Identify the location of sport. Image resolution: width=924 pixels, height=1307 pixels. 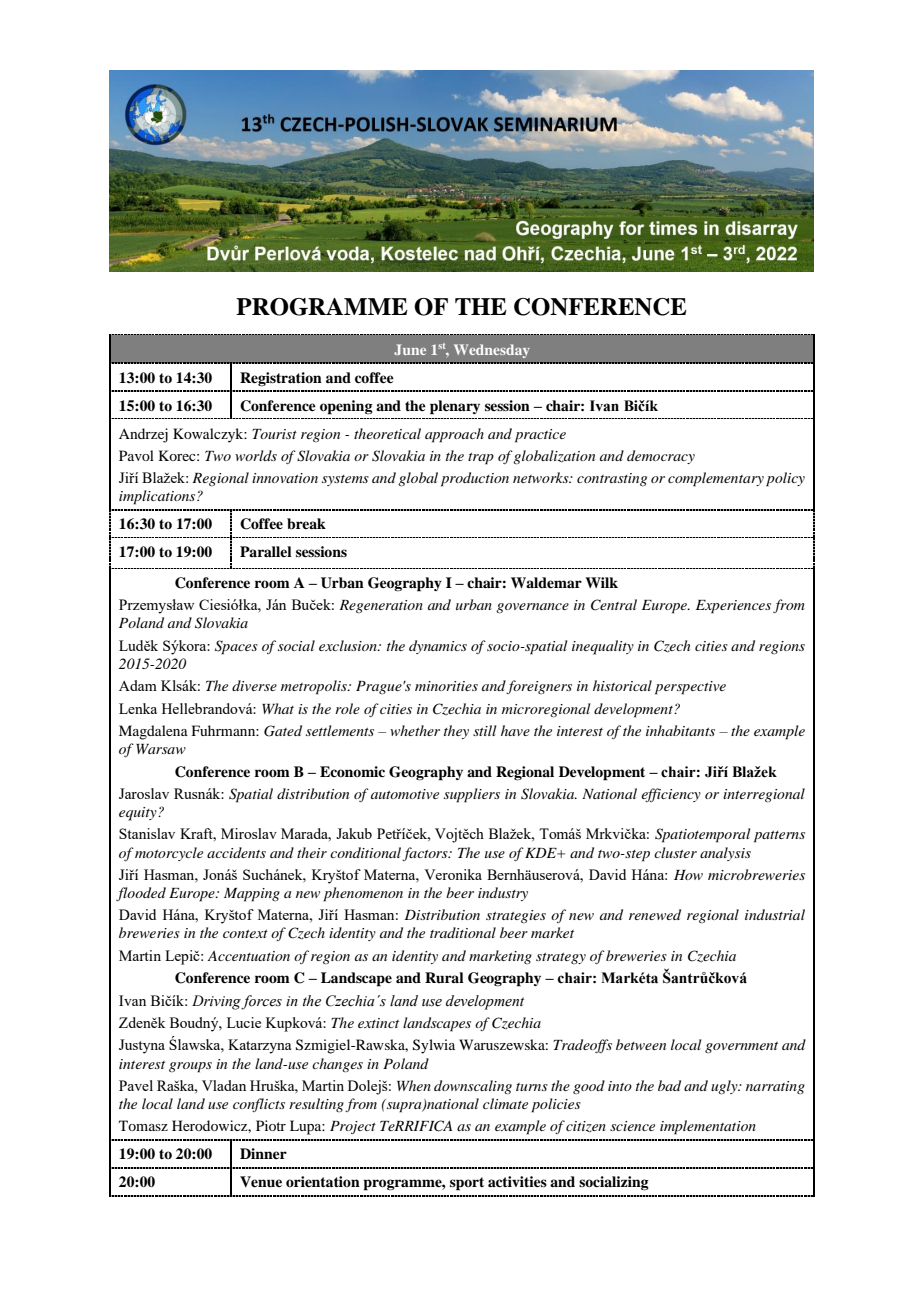
(467, 1184).
